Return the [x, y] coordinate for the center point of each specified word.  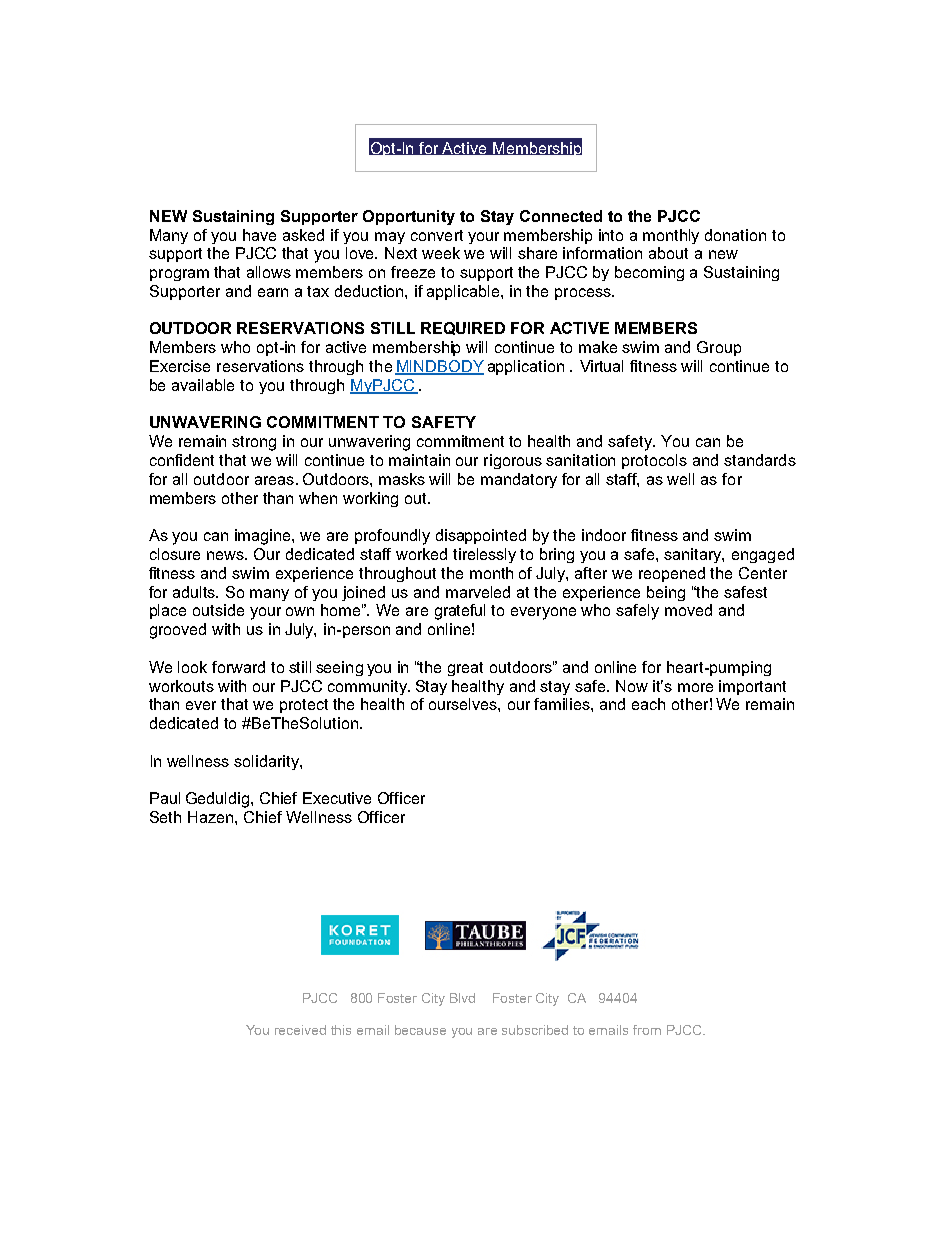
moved [688, 610]
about [668, 253]
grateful [460, 612]
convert [437, 235]
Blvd [462, 998]
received [300, 1030]
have [259, 235]
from [647, 1030]
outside [218, 610]
